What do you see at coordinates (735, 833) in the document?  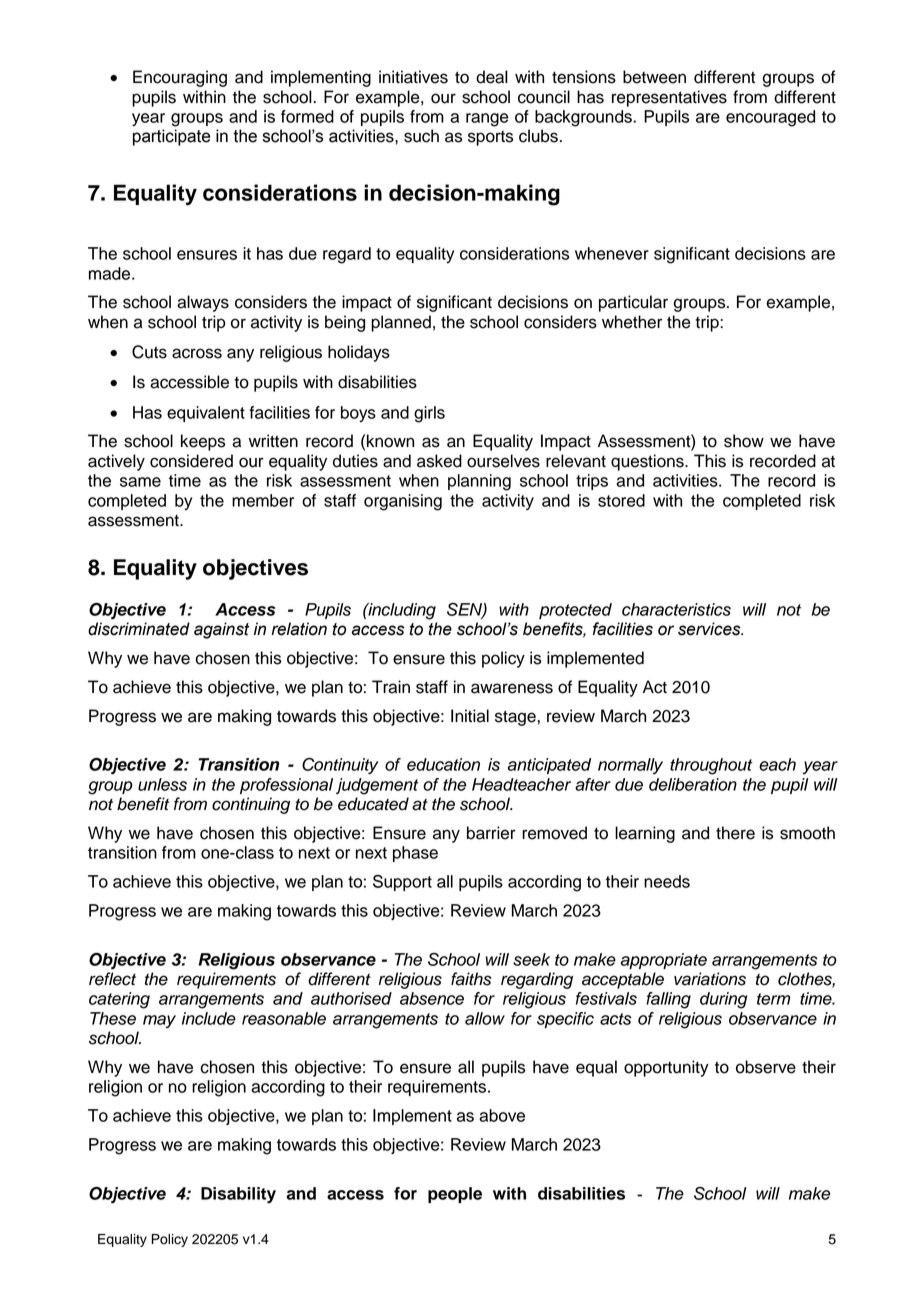 I see `there` at bounding box center [735, 833].
